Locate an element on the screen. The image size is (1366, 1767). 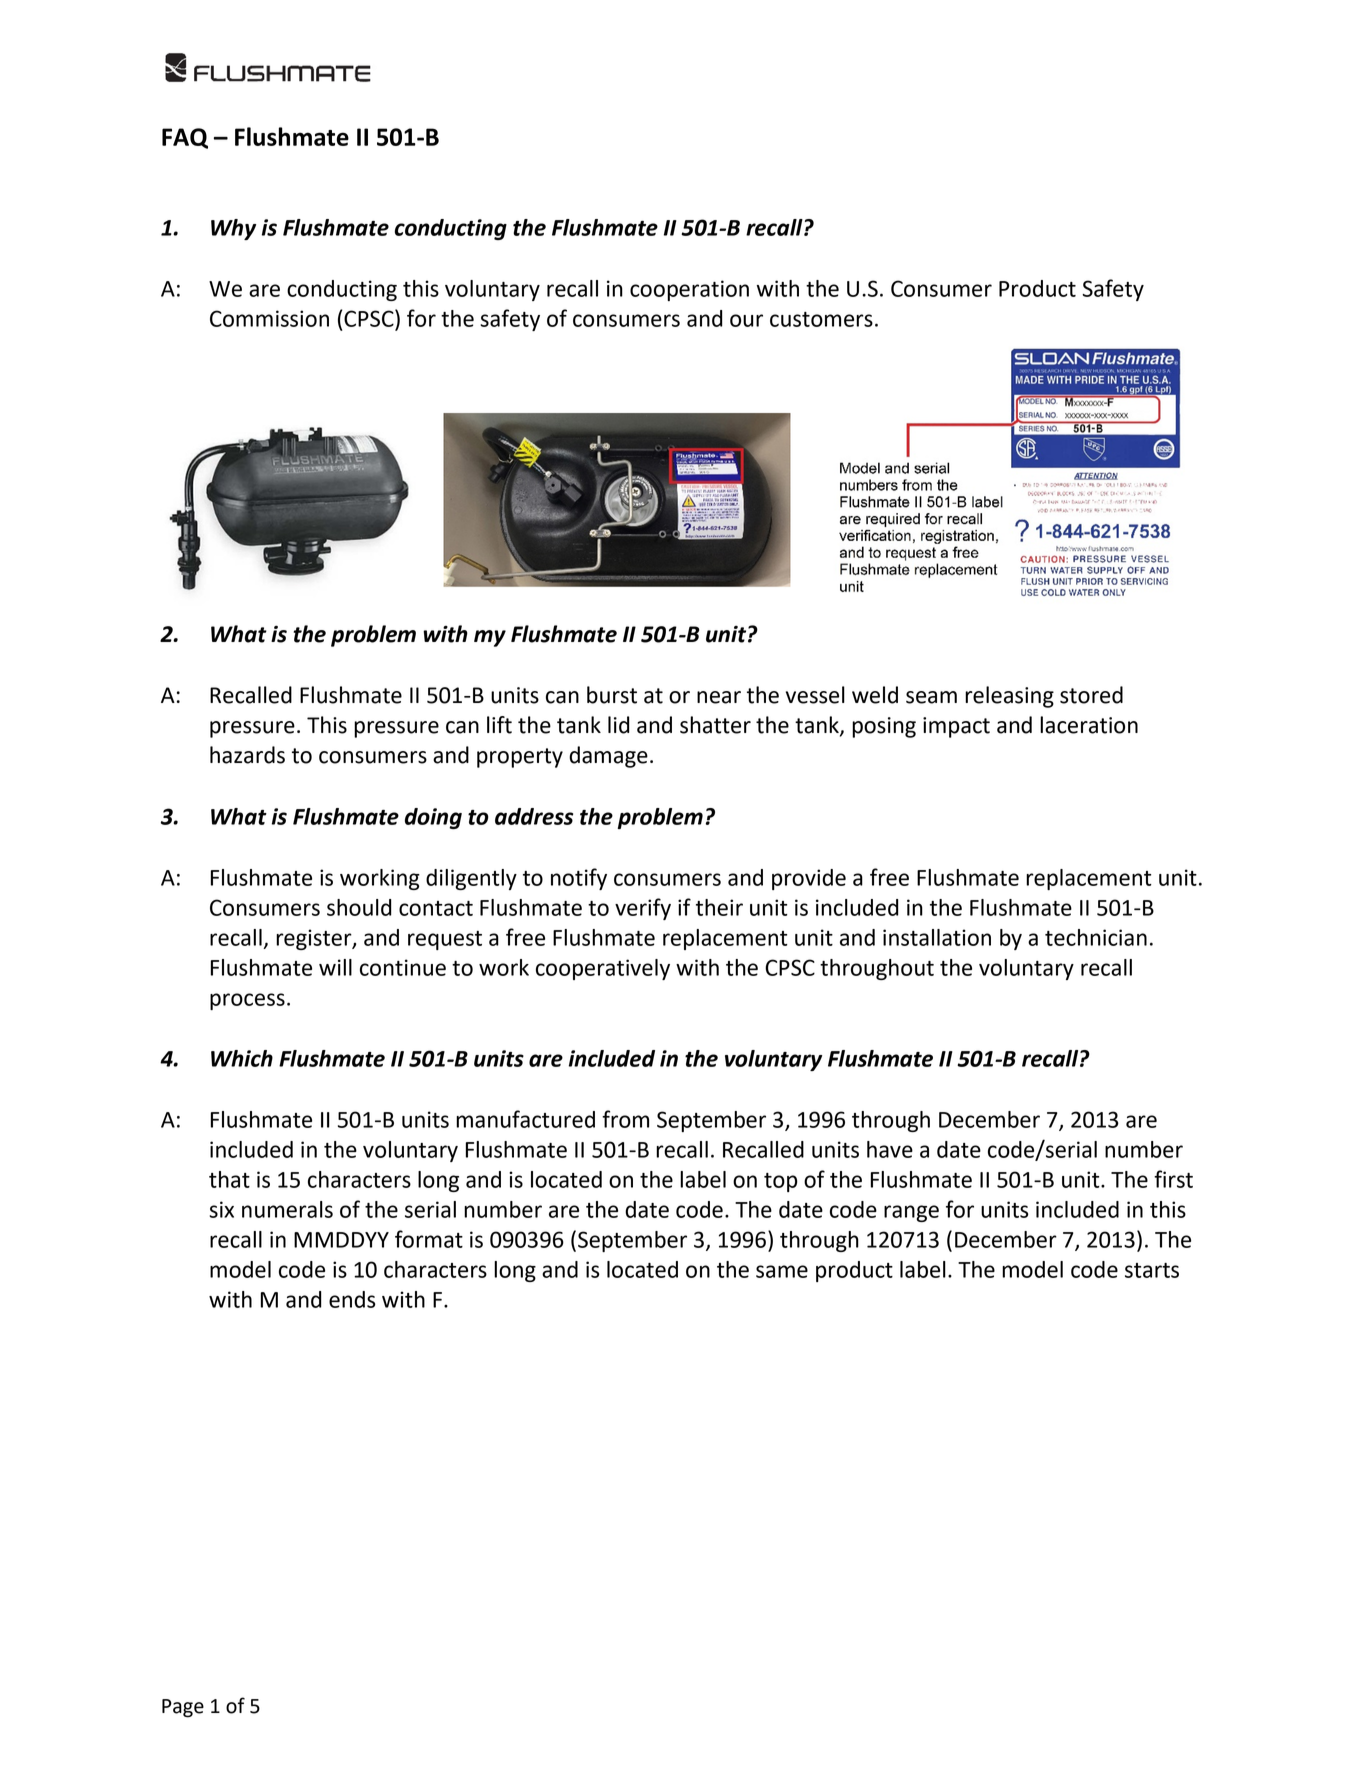
same is located at coordinates (782, 1271).
